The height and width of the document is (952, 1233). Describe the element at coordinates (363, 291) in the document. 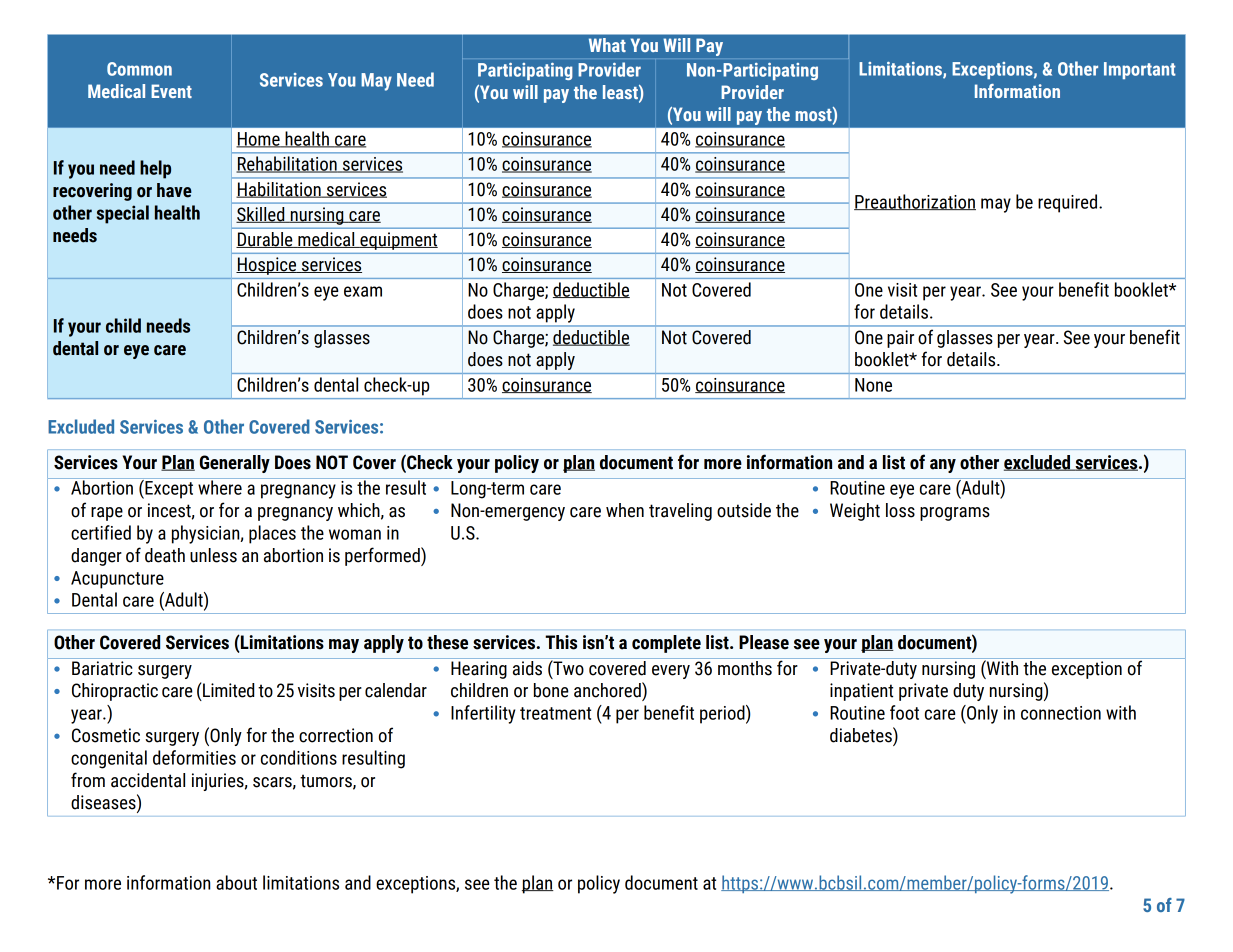

I see `exam` at that location.
